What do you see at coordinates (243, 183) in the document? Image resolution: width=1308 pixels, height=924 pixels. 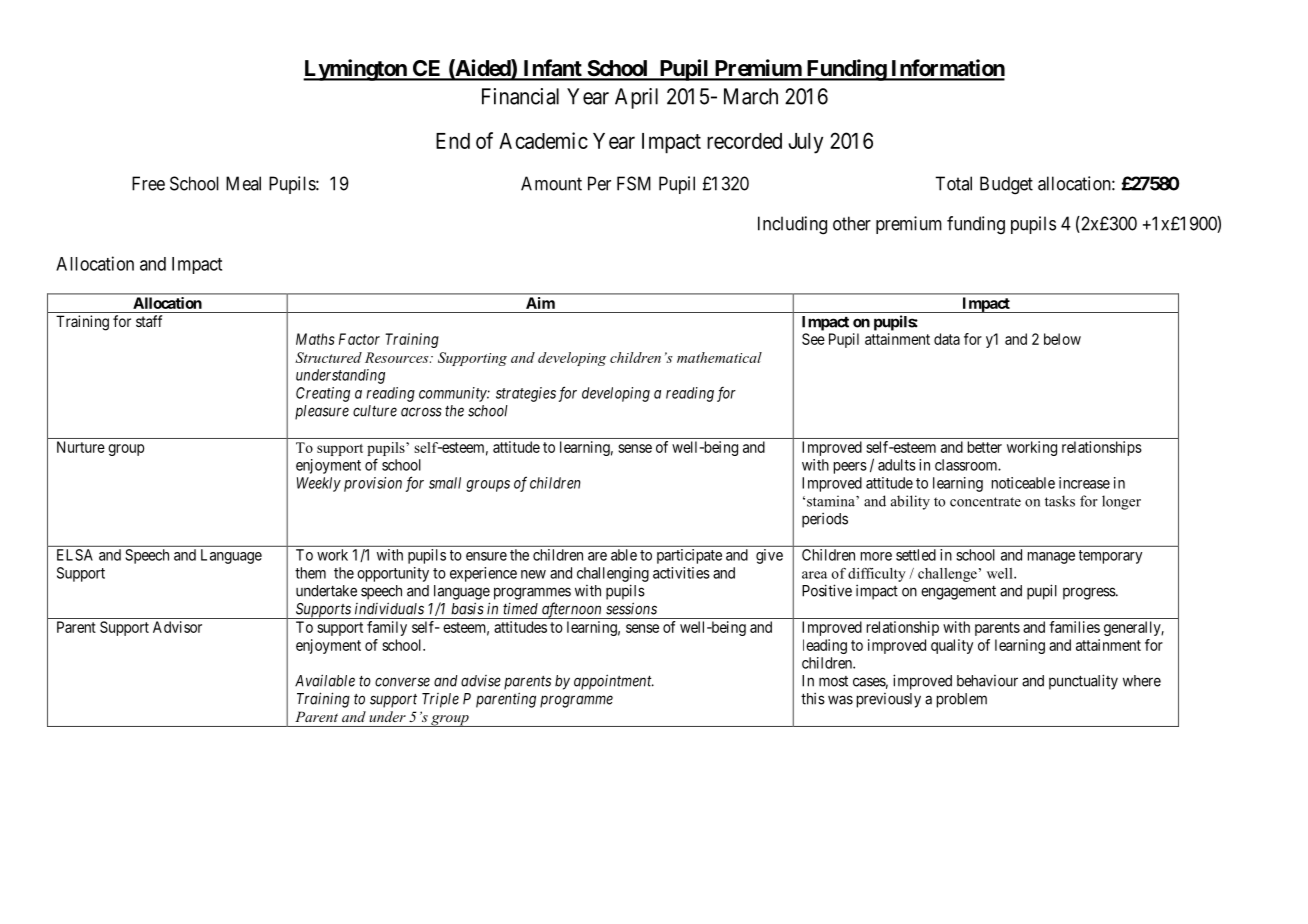 I see `Meal` at bounding box center [243, 183].
